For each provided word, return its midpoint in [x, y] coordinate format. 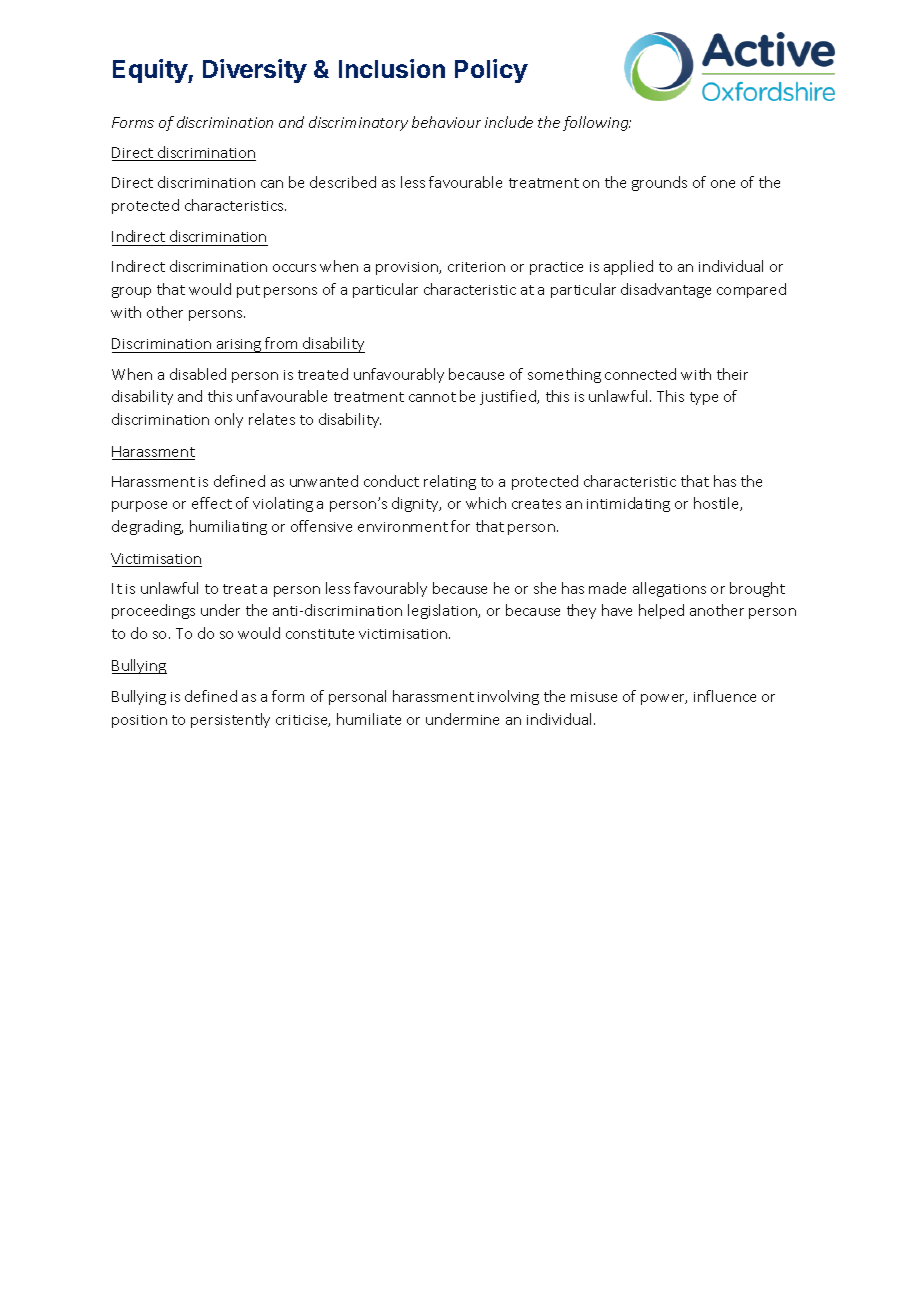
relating [450, 482]
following [597, 123]
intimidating [628, 504]
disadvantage [666, 290]
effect [212, 503]
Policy [491, 71]
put [248, 291]
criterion [476, 267]
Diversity [255, 71]
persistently [230, 720]
